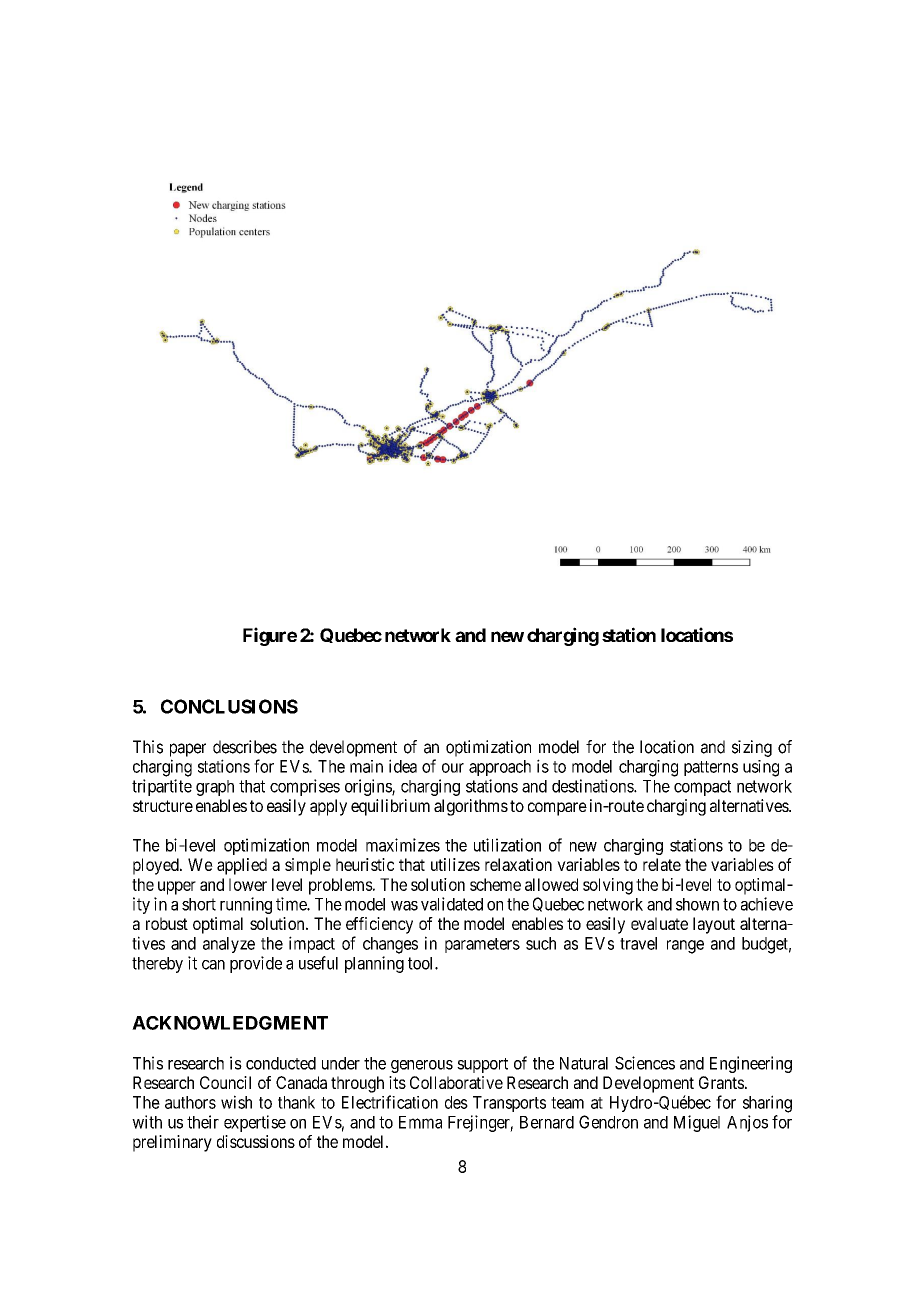 The width and height of the image is (924, 1308). I want to click on parameters, so click(482, 945).
